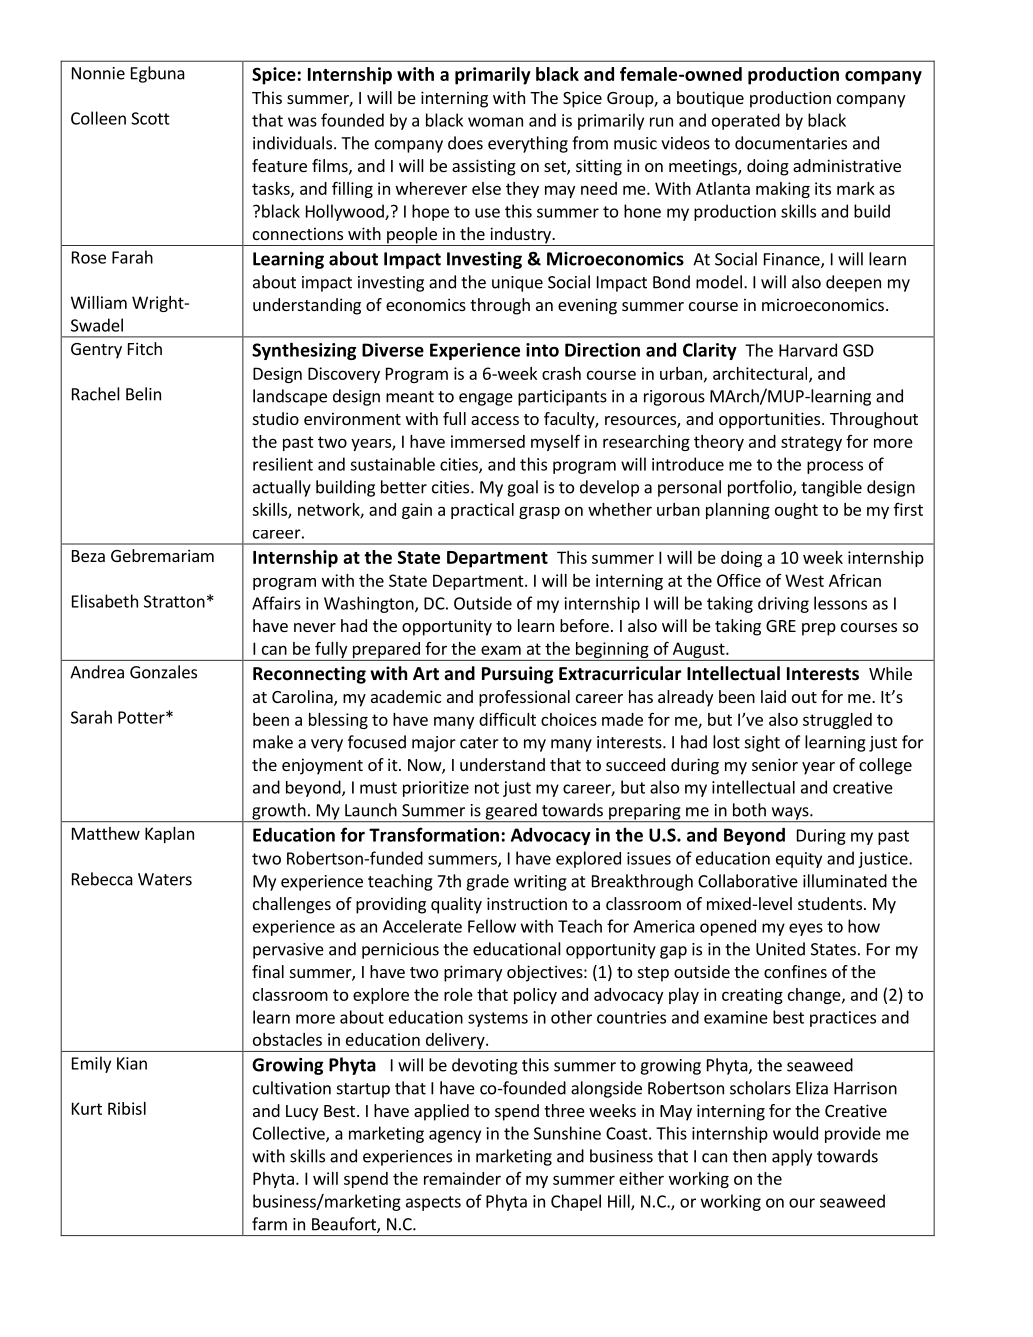 The width and height of the image is (1033, 1337). What do you see at coordinates (486, 399) in the image?
I see `engage` at bounding box center [486, 399].
